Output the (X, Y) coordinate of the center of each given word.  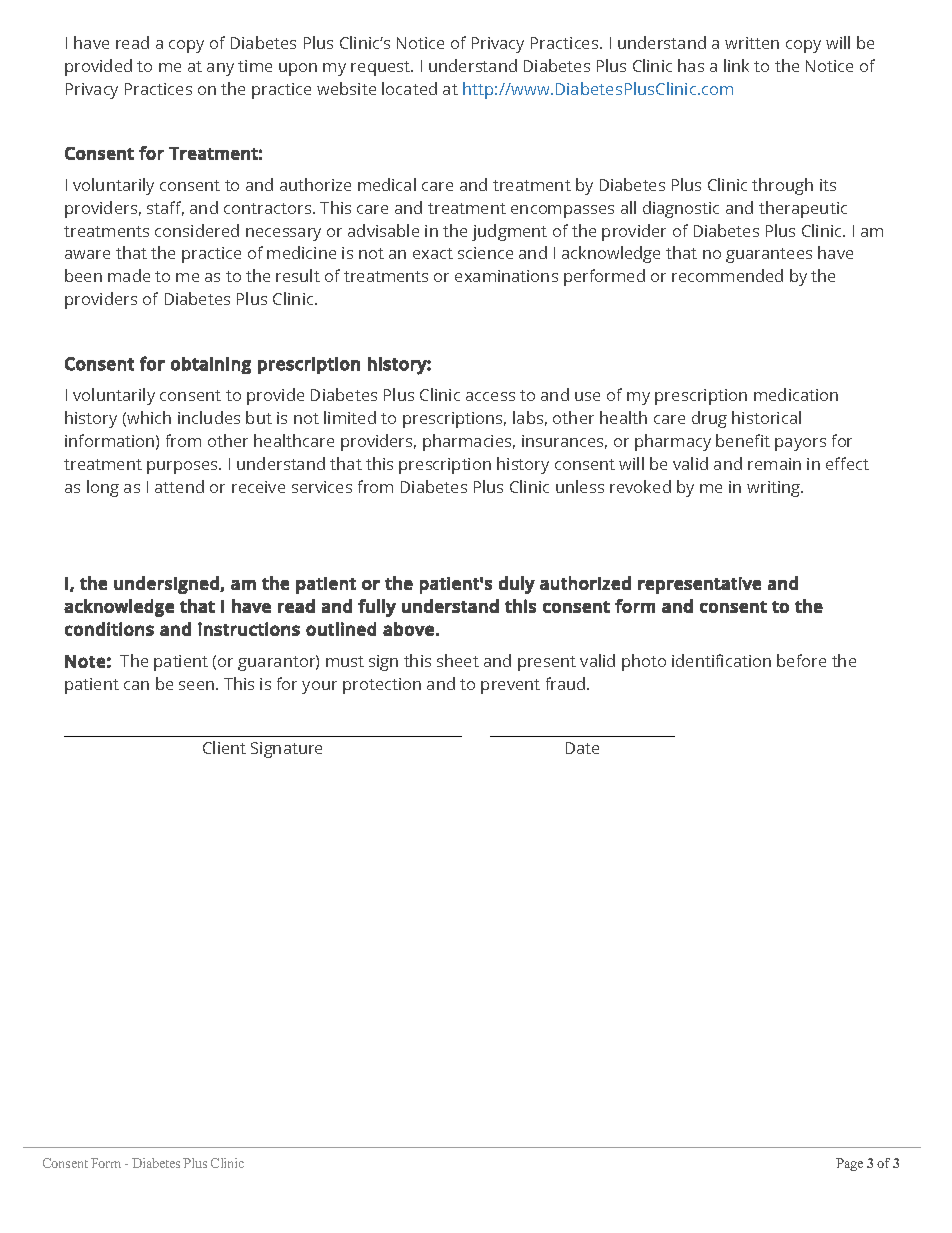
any (220, 69)
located (409, 88)
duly (517, 585)
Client (224, 747)
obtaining (211, 365)
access (490, 396)
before (801, 660)
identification (721, 660)
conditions (109, 629)
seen (198, 685)
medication (796, 394)
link (736, 65)
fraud (567, 683)
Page (849, 1164)
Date (582, 748)
